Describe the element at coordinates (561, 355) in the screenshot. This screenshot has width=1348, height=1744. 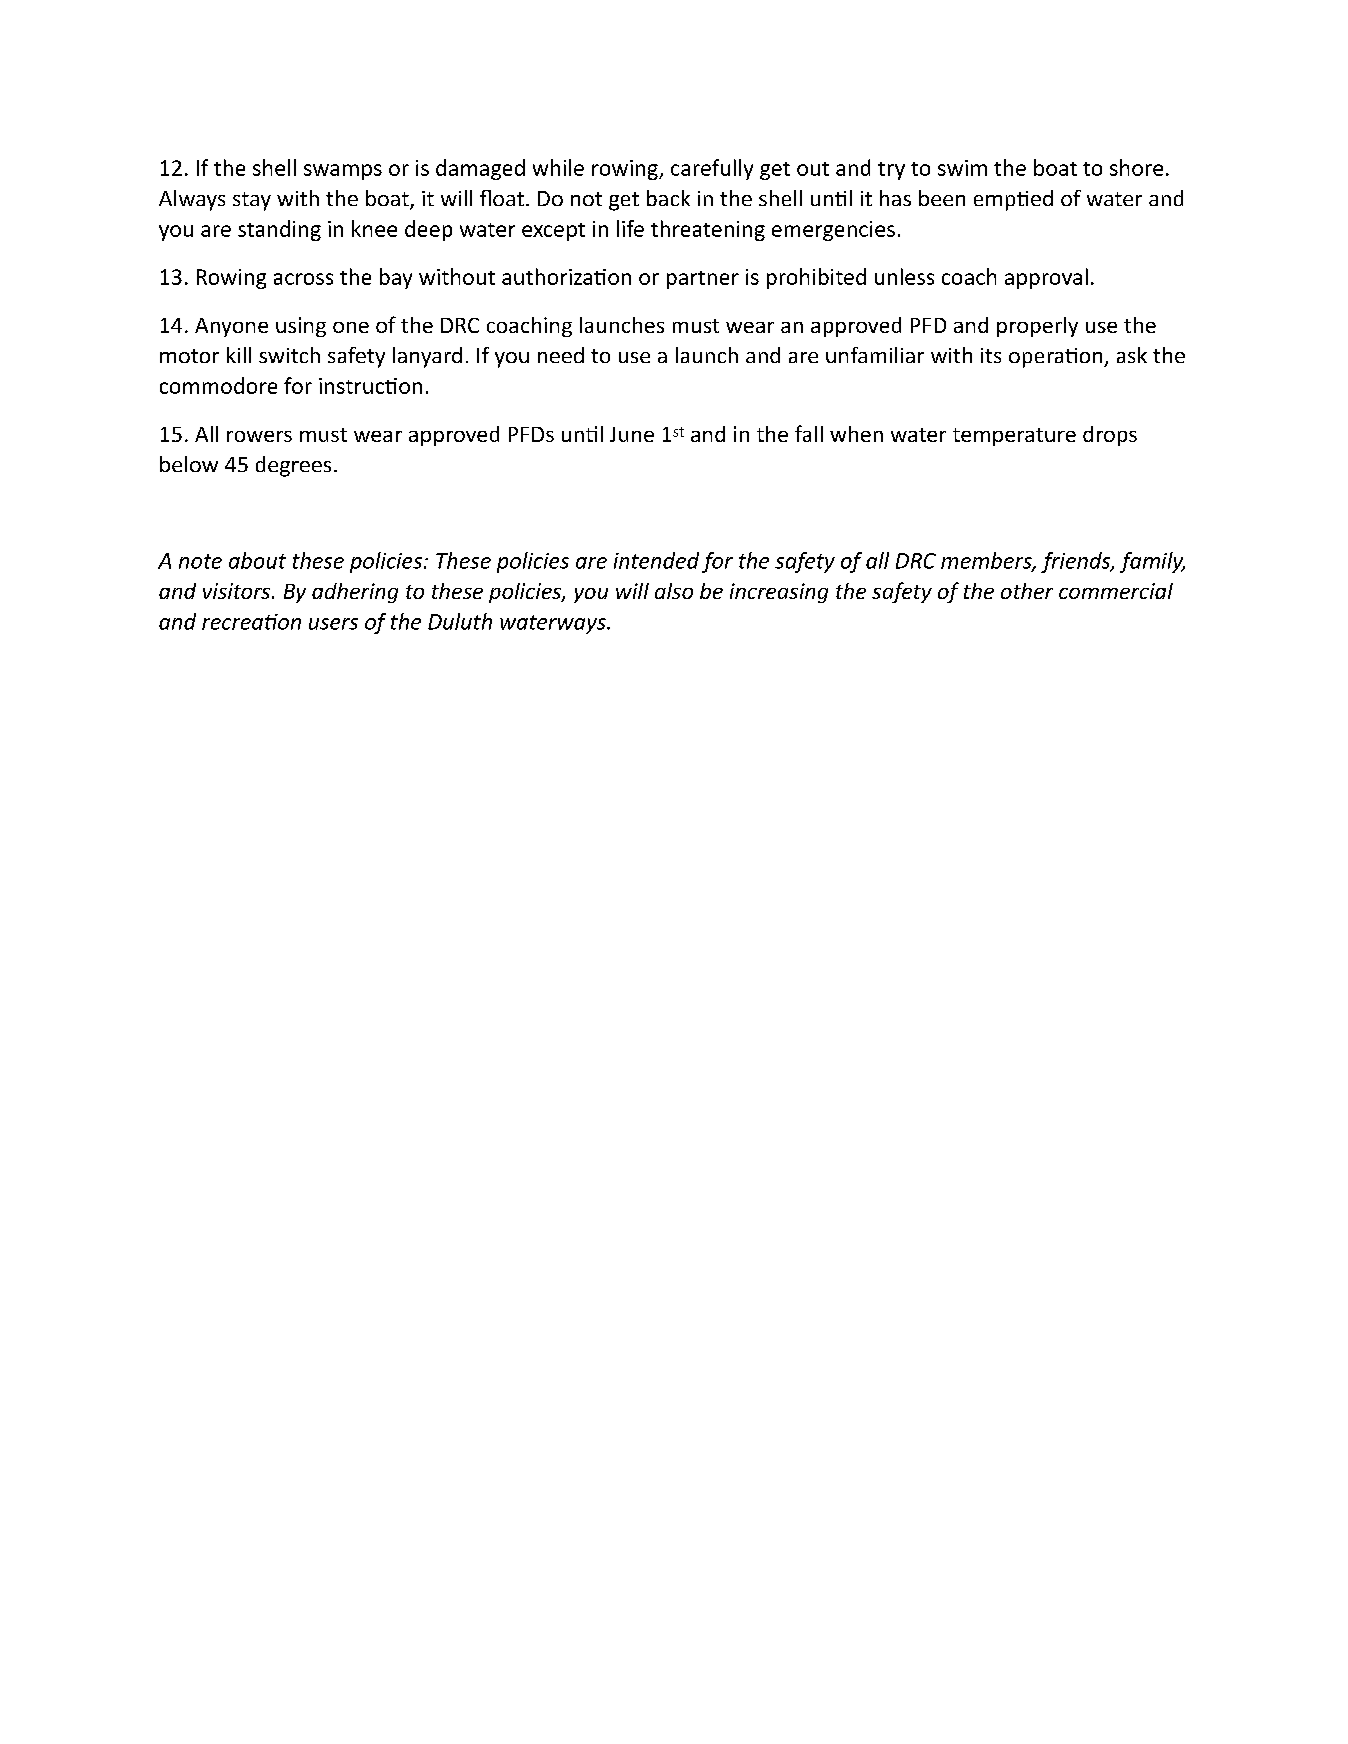
I see `need` at that location.
